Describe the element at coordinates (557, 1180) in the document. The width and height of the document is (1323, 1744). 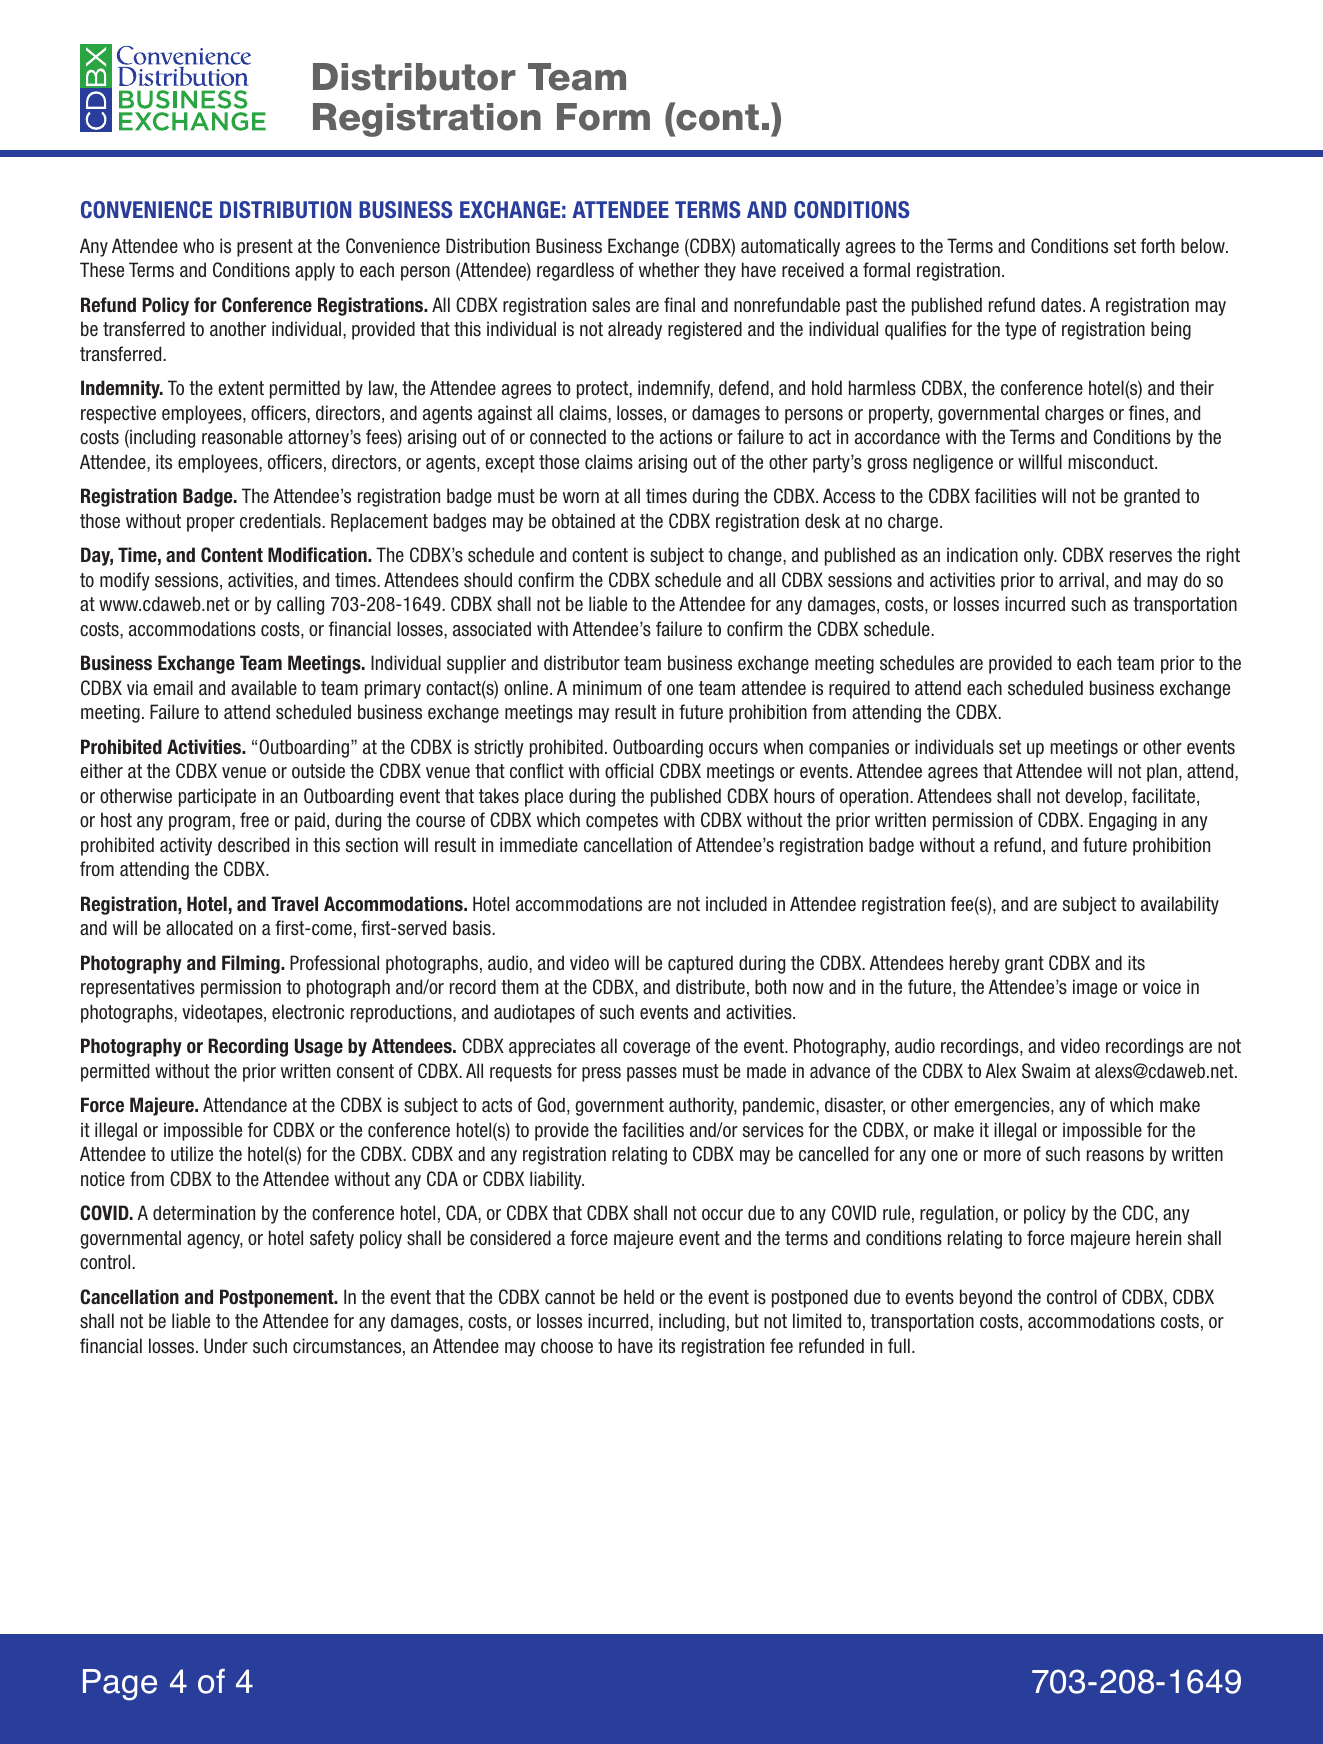
I see `liability` at that location.
